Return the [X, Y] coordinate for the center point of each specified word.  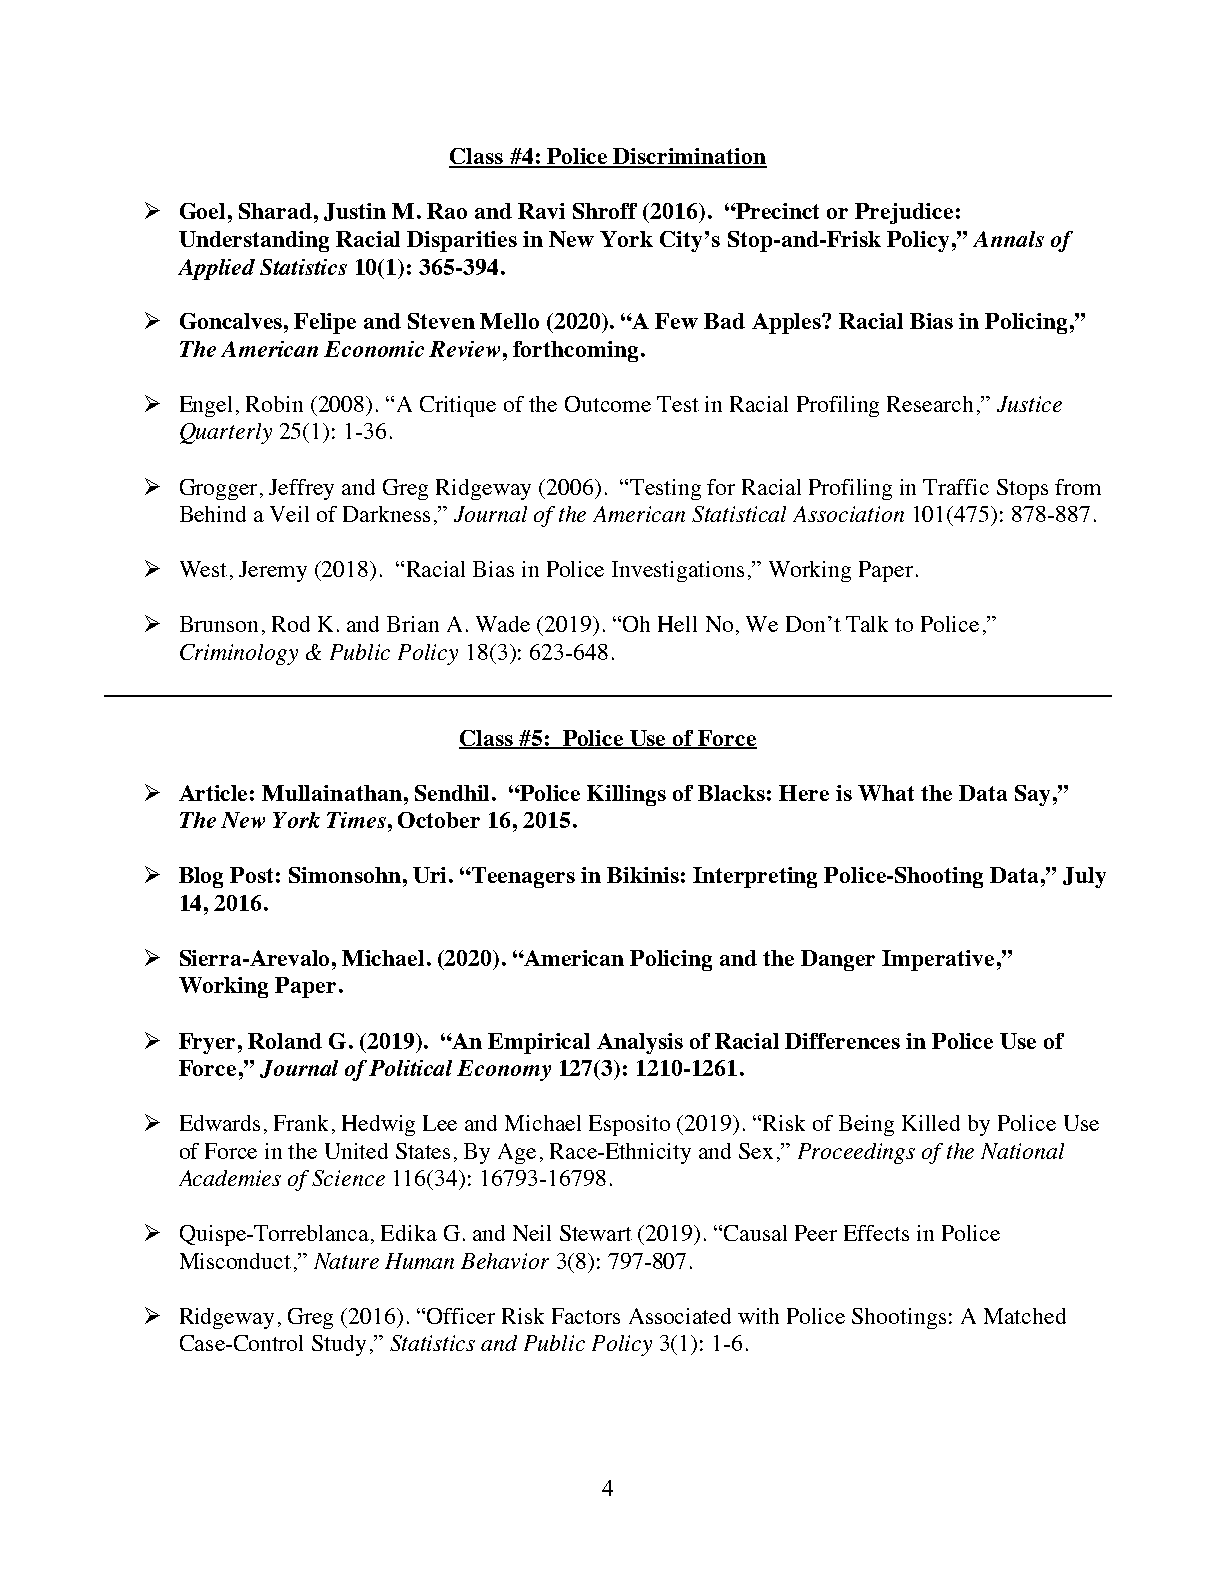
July [1084, 877]
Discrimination [689, 157]
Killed [931, 1123]
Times [356, 820]
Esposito [629, 1125]
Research [930, 404]
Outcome [608, 404]
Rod [291, 624]
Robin [274, 404]
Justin [355, 212]
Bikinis [643, 875]
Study [339, 1345]
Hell [677, 624]
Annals [1008, 239]
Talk [867, 624]
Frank [301, 1123]
